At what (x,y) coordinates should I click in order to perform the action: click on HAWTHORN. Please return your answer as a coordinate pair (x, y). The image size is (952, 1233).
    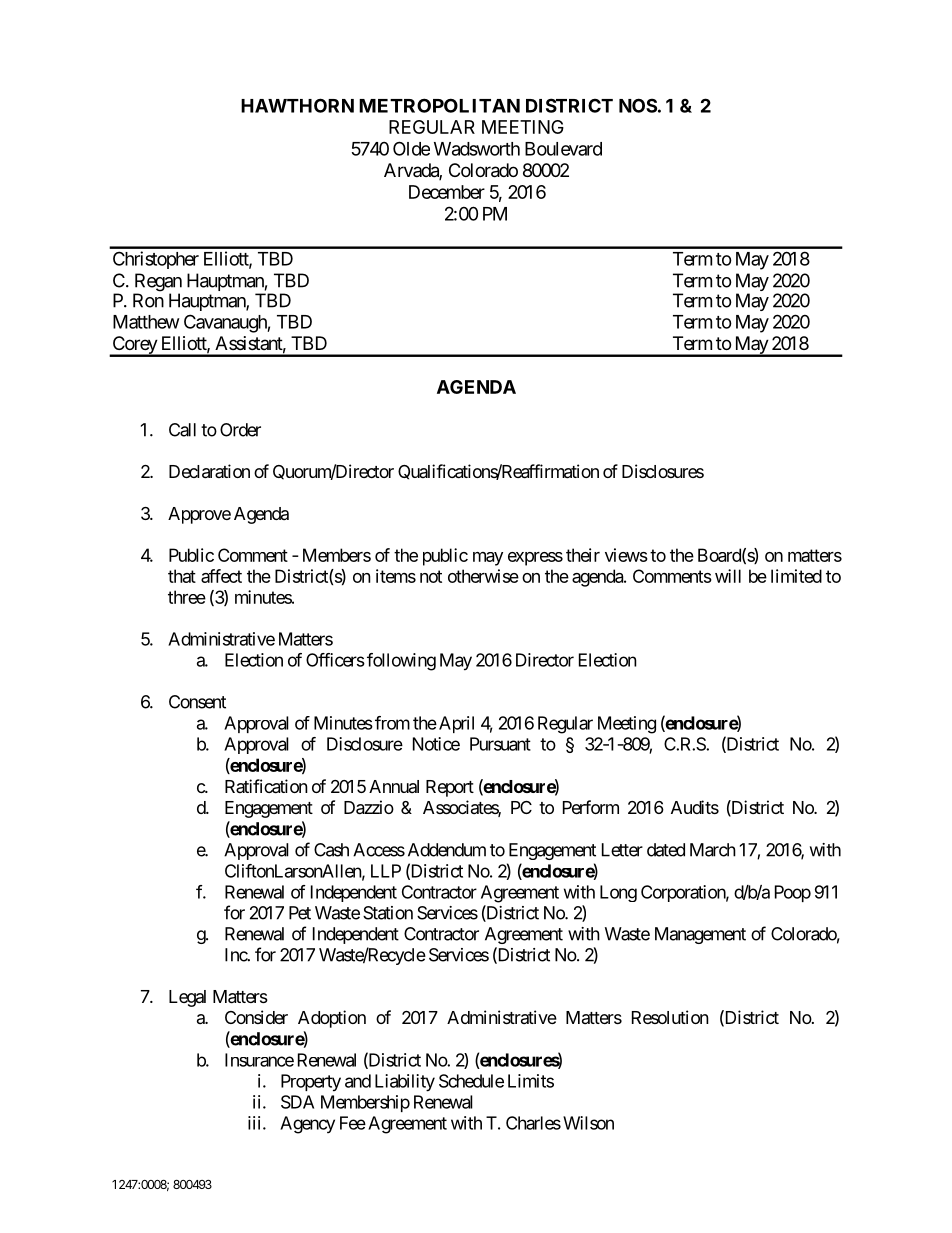
    Looking at the image, I should click on (297, 105).
